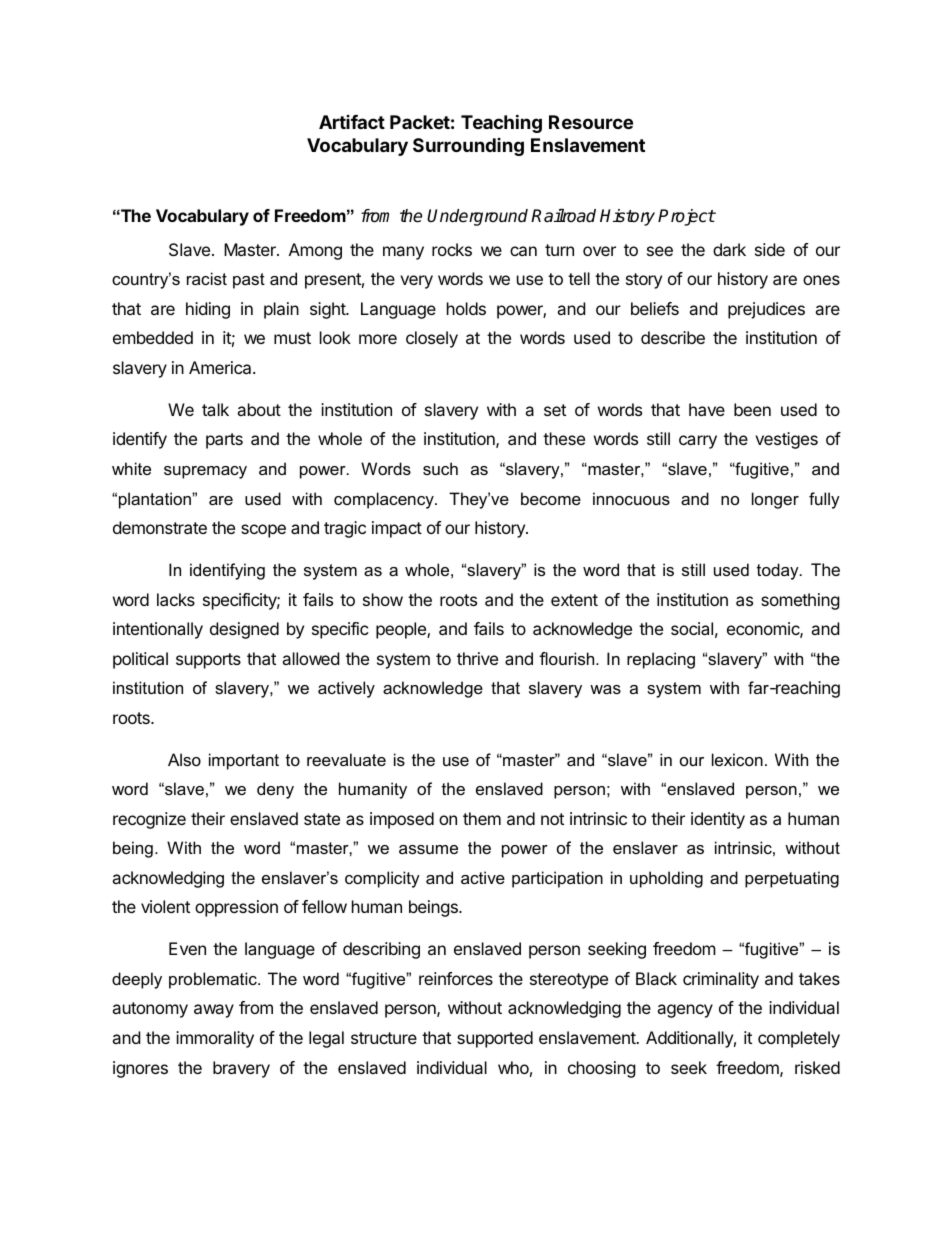 The height and width of the screenshot is (1233, 952). I want to click on supported, so click(495, 1039).
